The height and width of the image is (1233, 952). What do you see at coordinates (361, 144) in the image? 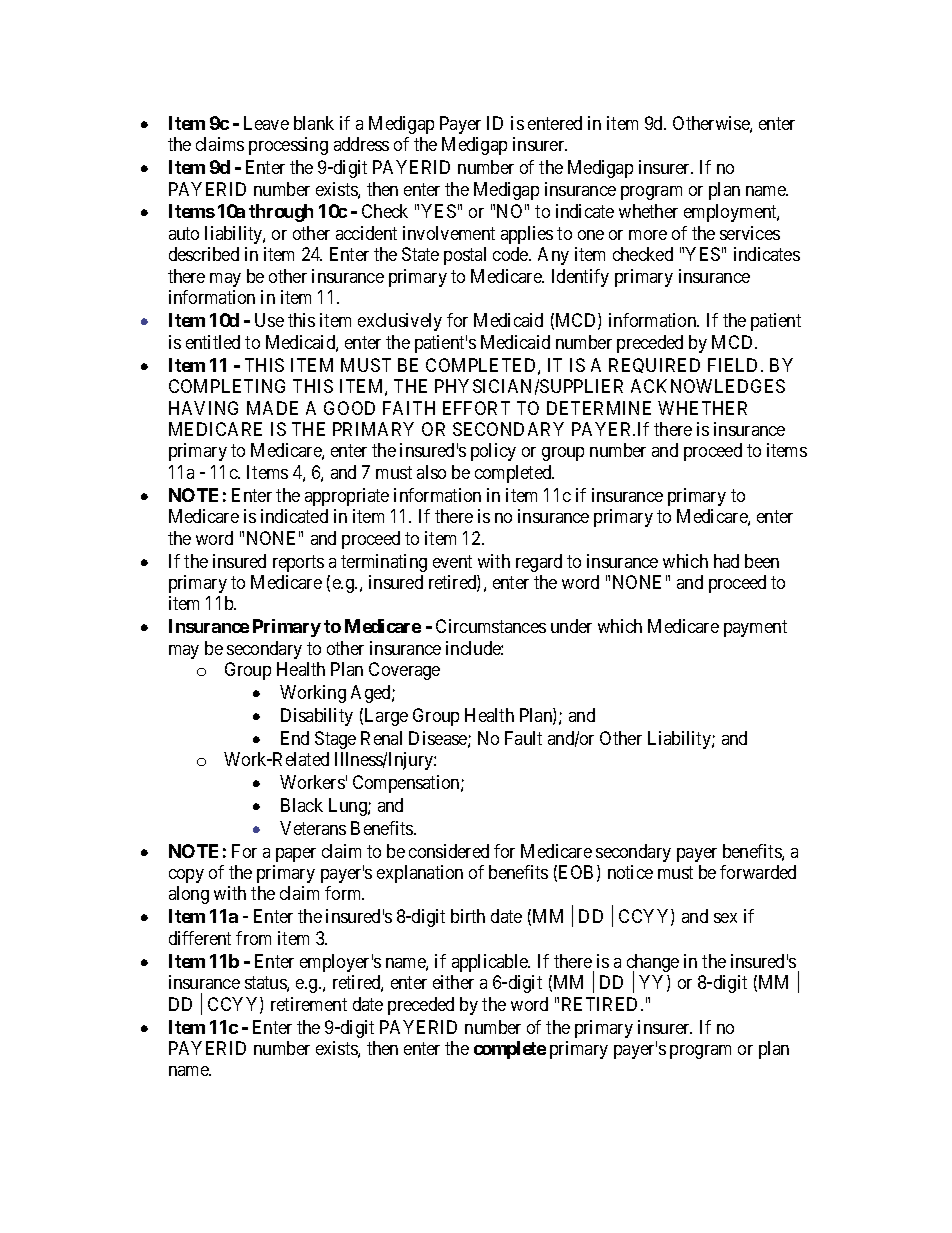
I see `address` at bounding box center [361, 144].
